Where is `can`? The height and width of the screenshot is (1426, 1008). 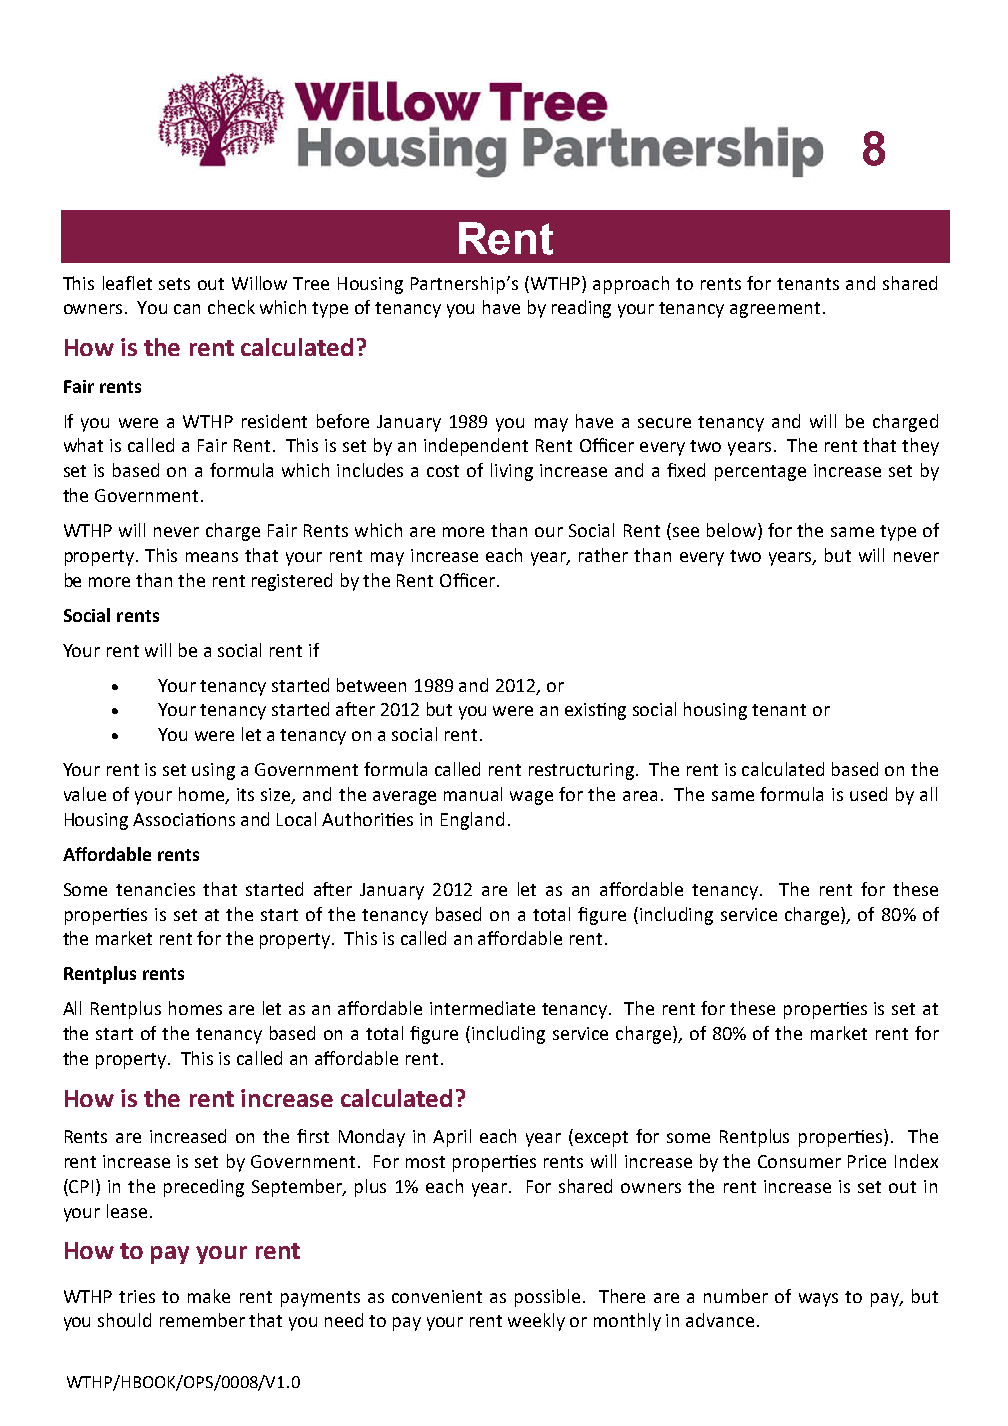 can is located at coordinates (187, 309).
